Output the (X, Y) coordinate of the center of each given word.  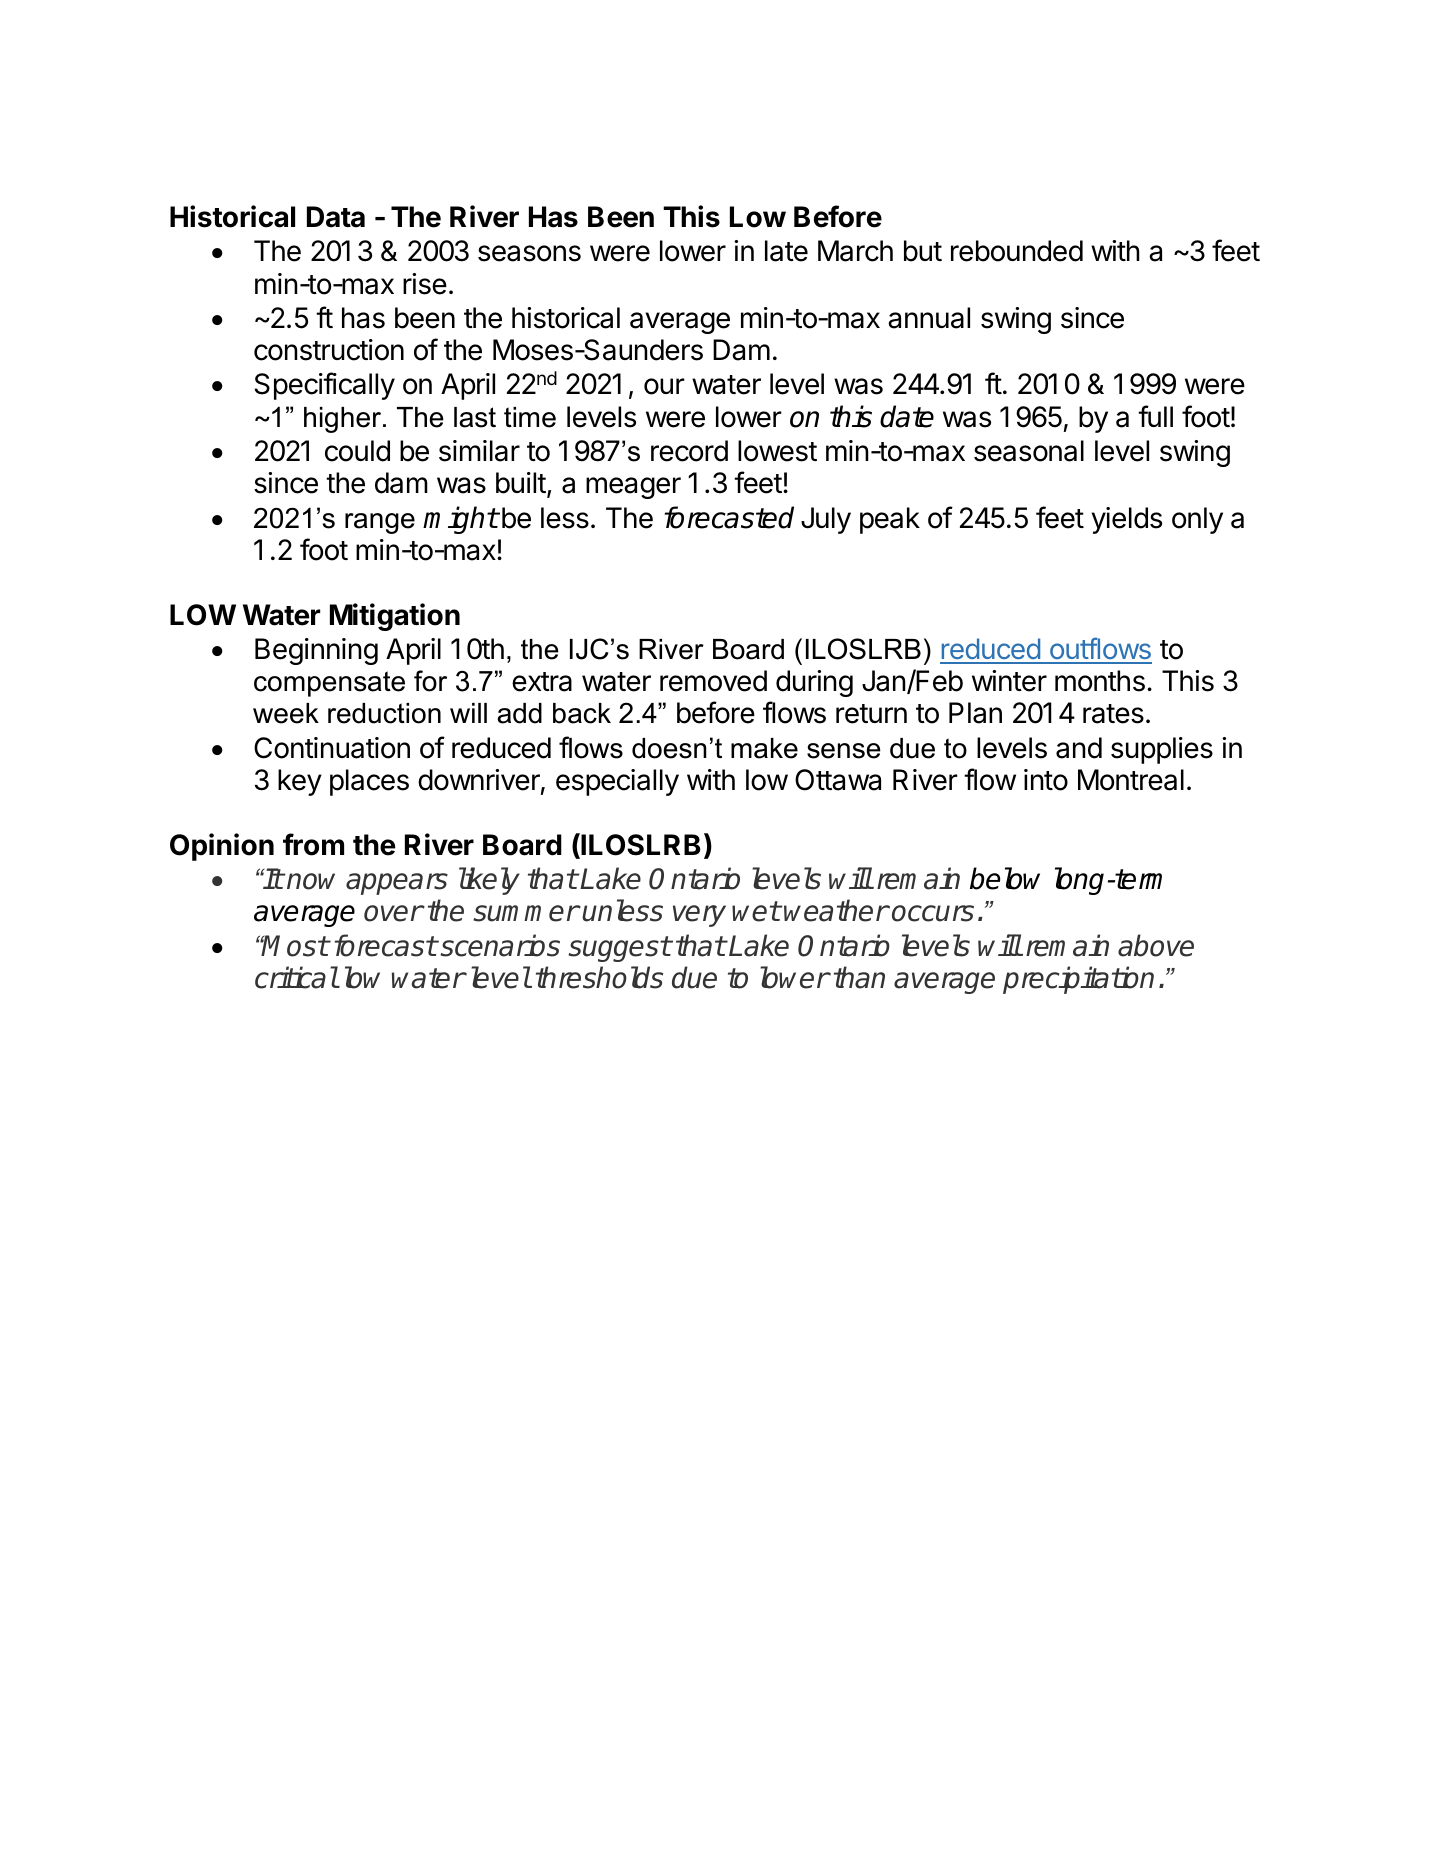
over (393, 913)
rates (1113, 714)
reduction (384, 713)
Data (336, 217)
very (699, 916)
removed (713, 681)
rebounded (1017, 251)
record (689, 451)
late (786, 251)
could (357, 451)
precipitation (1078, 980)
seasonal (1029, 451)
